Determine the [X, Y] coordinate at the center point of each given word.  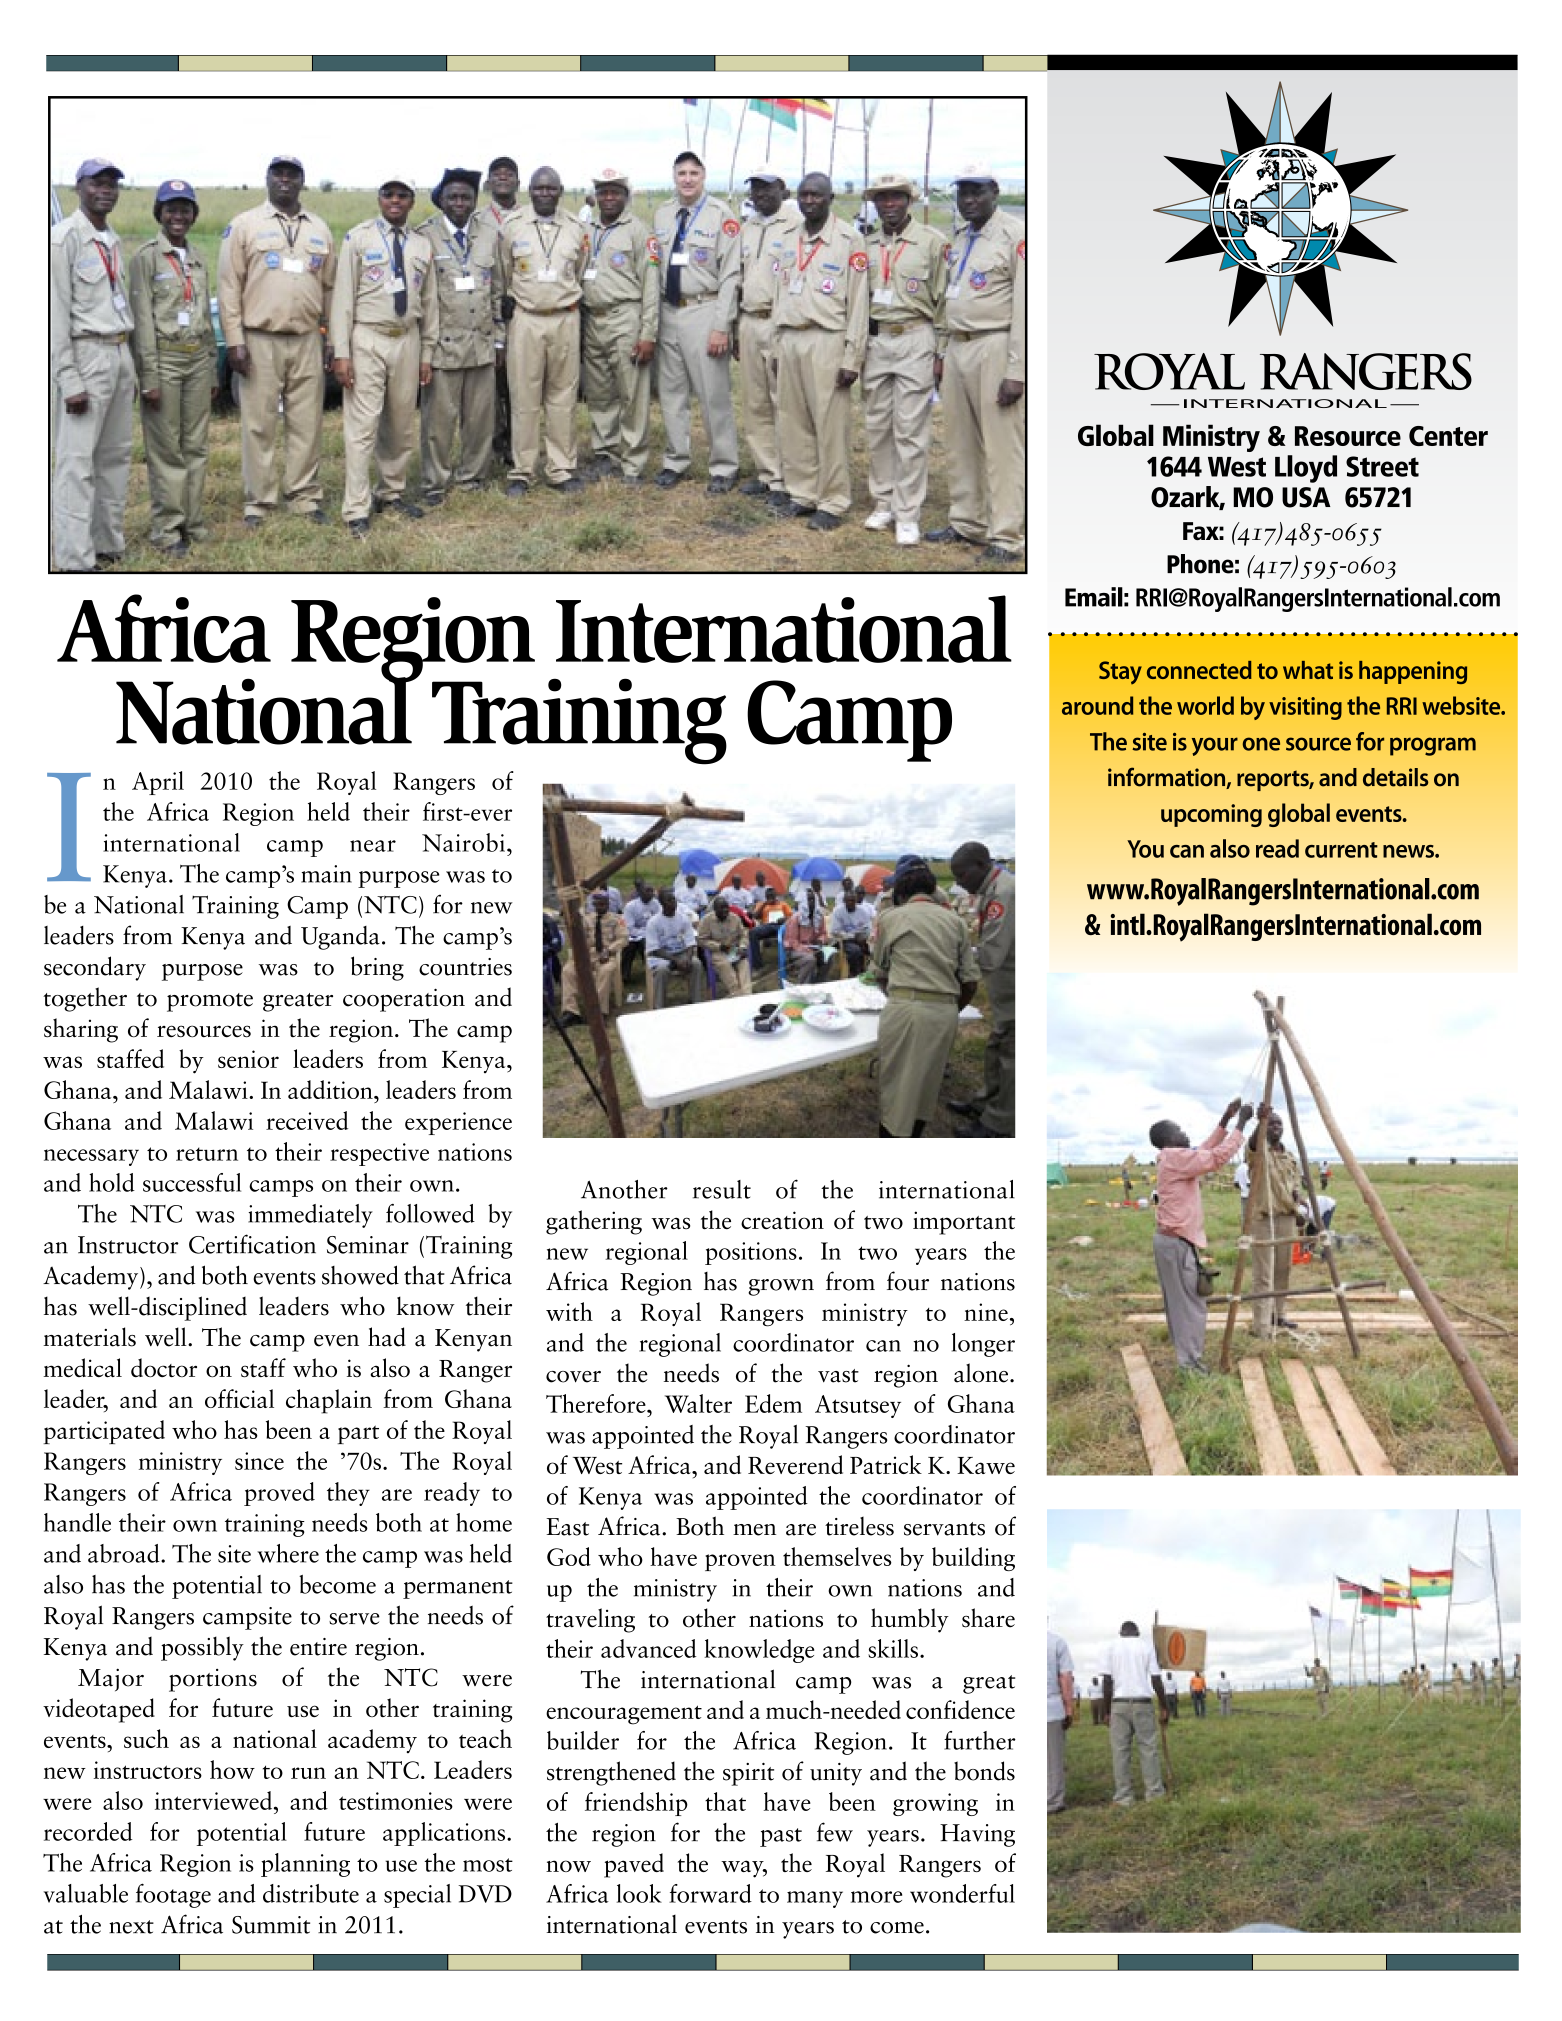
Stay [1120, 672]
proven [740, 1562]
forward [710, 1893]
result [722, 1189]
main [326, 874]
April [158, 783]
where [288, 1553]
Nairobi [463, 842]
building [973, 1559]
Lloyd [1306, 469]
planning [305, 1865]
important [964, 1223]
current [1341, 850]
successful [192, 1182]
